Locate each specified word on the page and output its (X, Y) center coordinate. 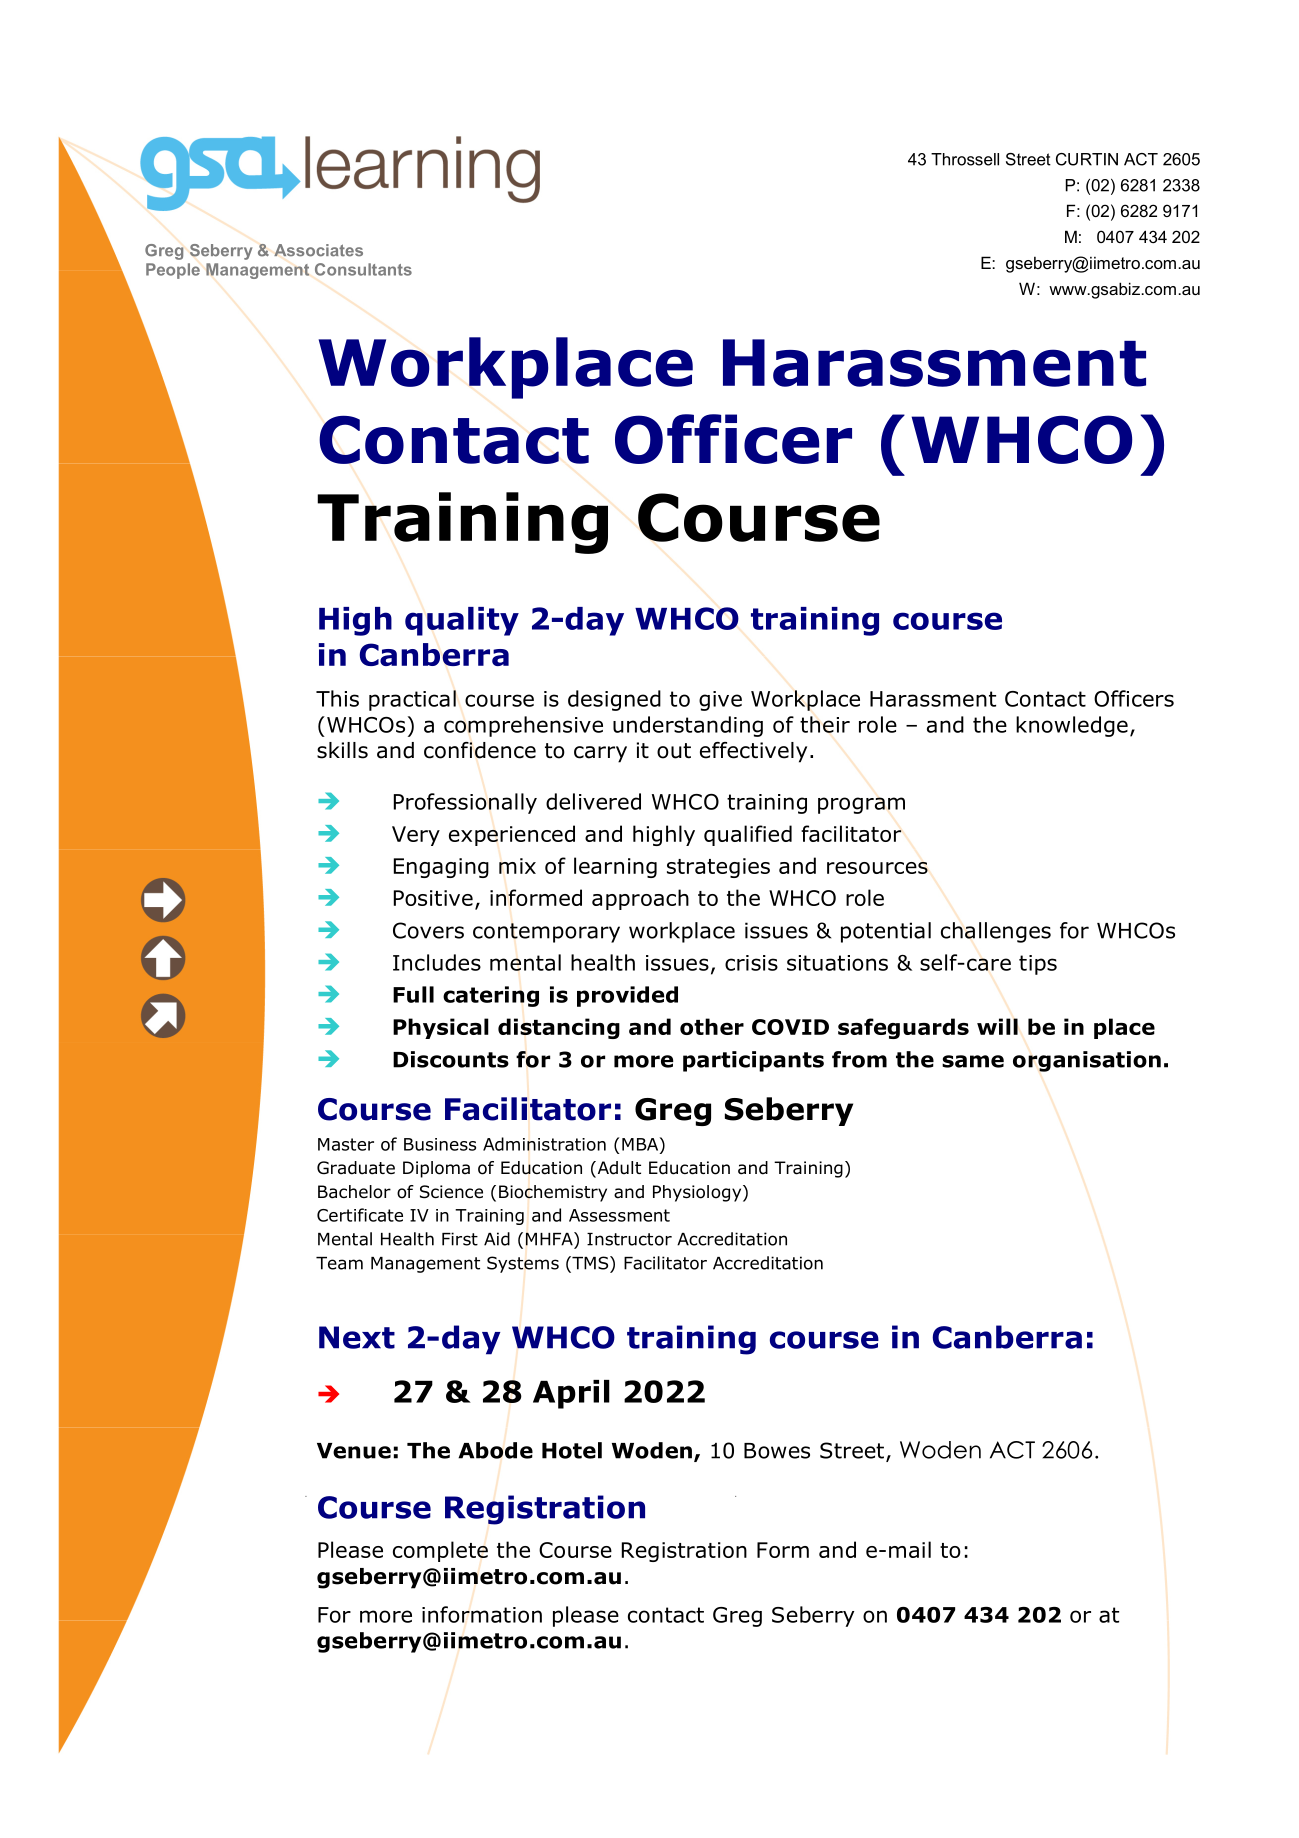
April (571, 1394)
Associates (318, 250)
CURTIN (1087, 159)
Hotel (572, 1450)
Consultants (363, 269)
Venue (354, 1451)
